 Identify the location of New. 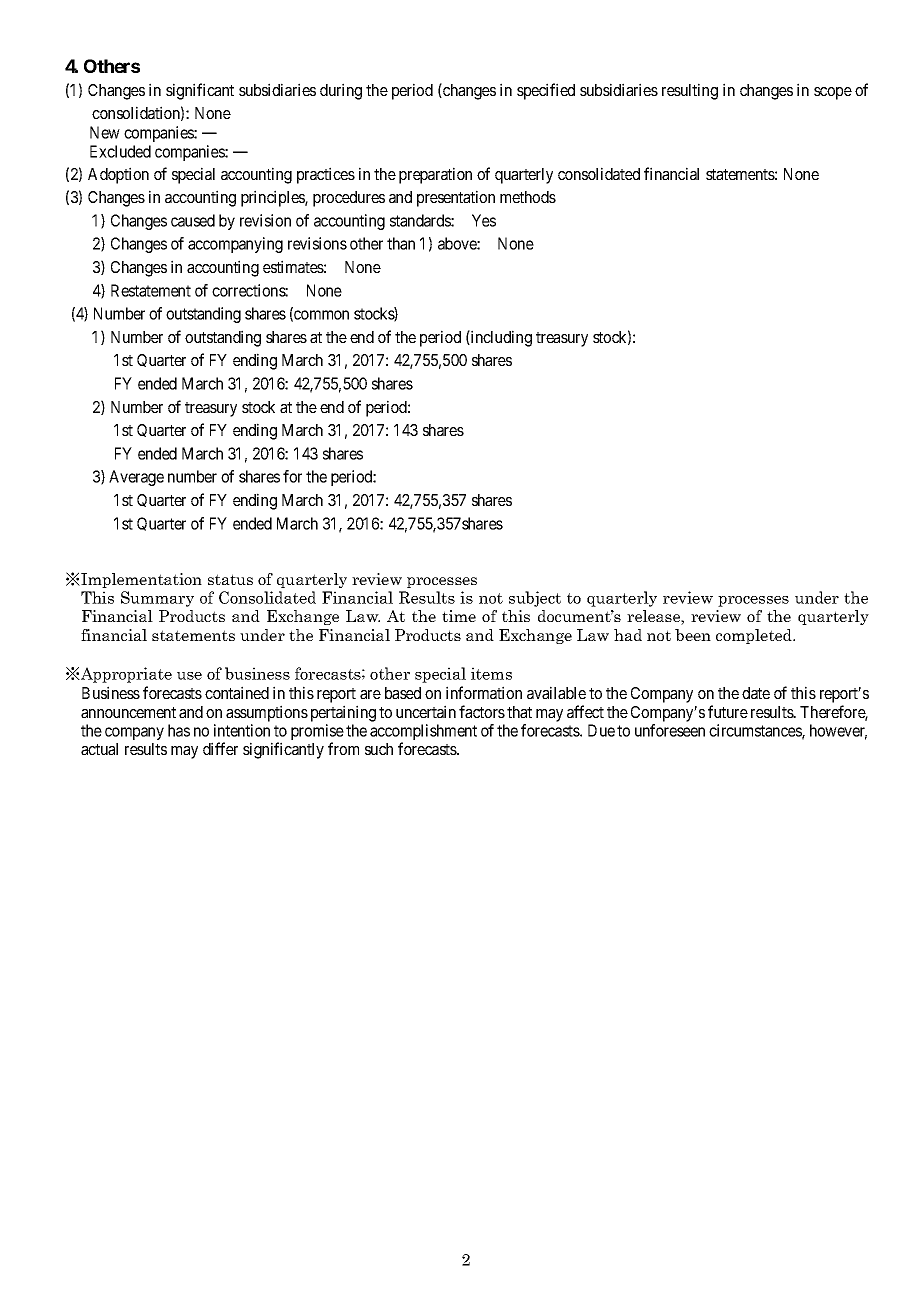
(105, 132).
